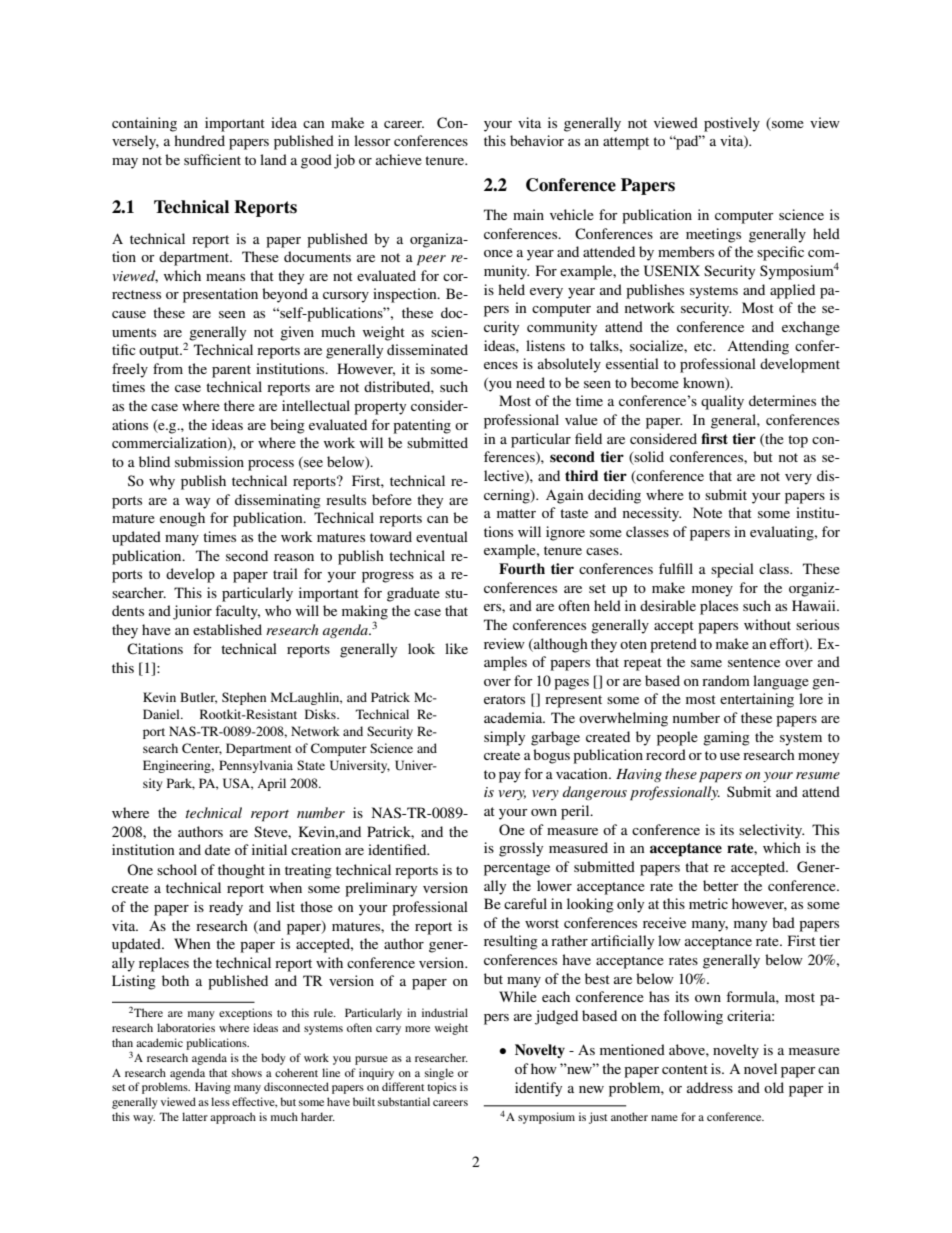 The height and width of the screenshot is (1233, 952). I want to click on pay, so click(510, 777).
